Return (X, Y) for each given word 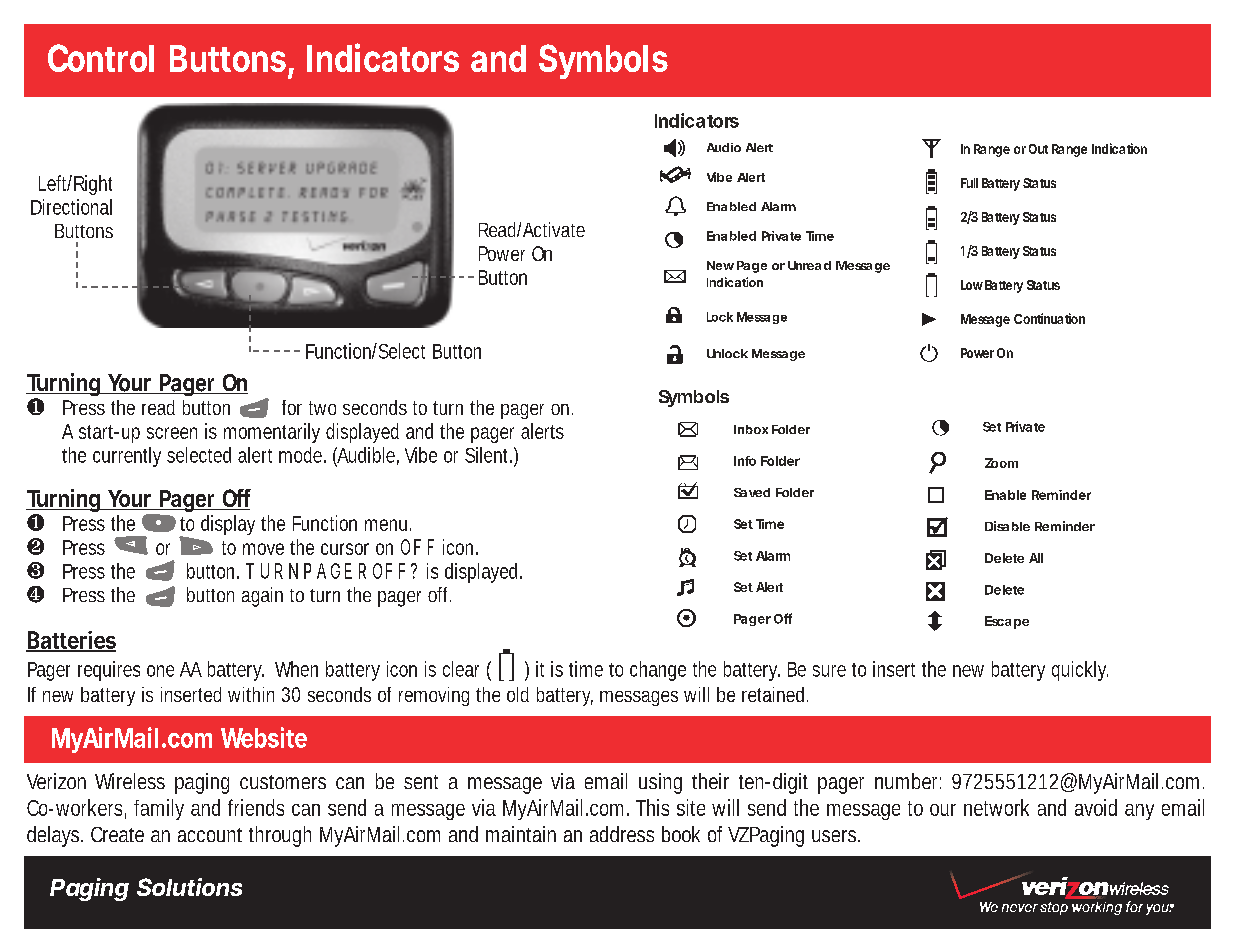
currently (127, 457)
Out (1038, 149)
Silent (488, 455)
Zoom (1001, 463)
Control (101, 58)
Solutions (189, 887)
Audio (724, 147)
